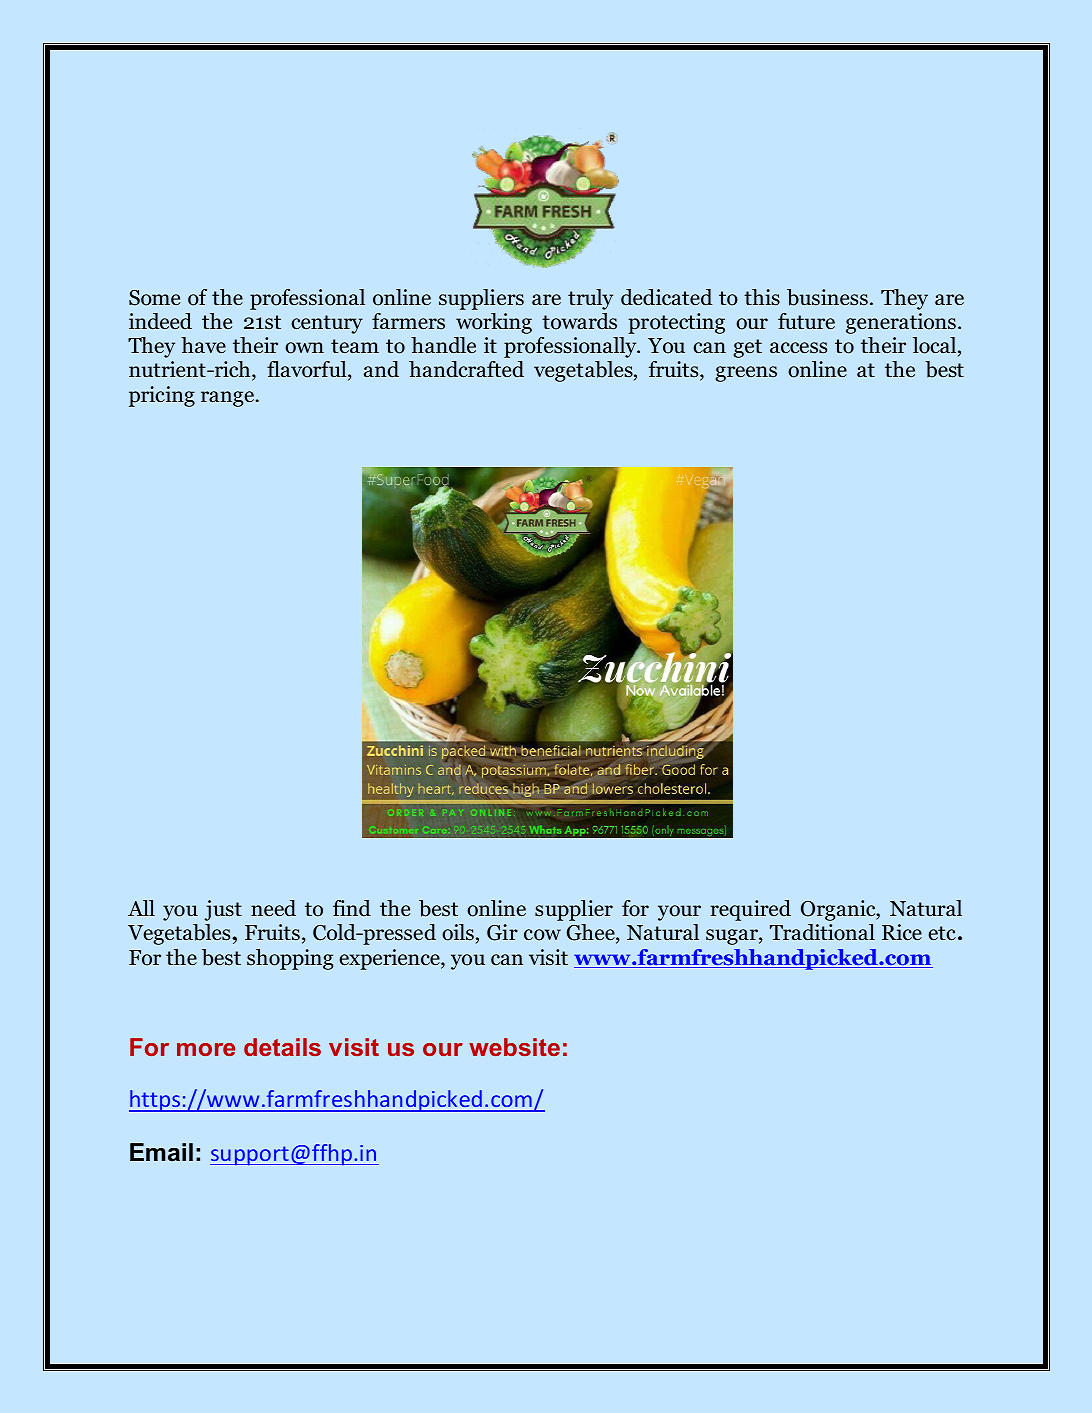 The width and height of the screenshot is (1092, 1413). Describe the element at coordinates (806, 321) in the screenshot. I see `future` at that location.
